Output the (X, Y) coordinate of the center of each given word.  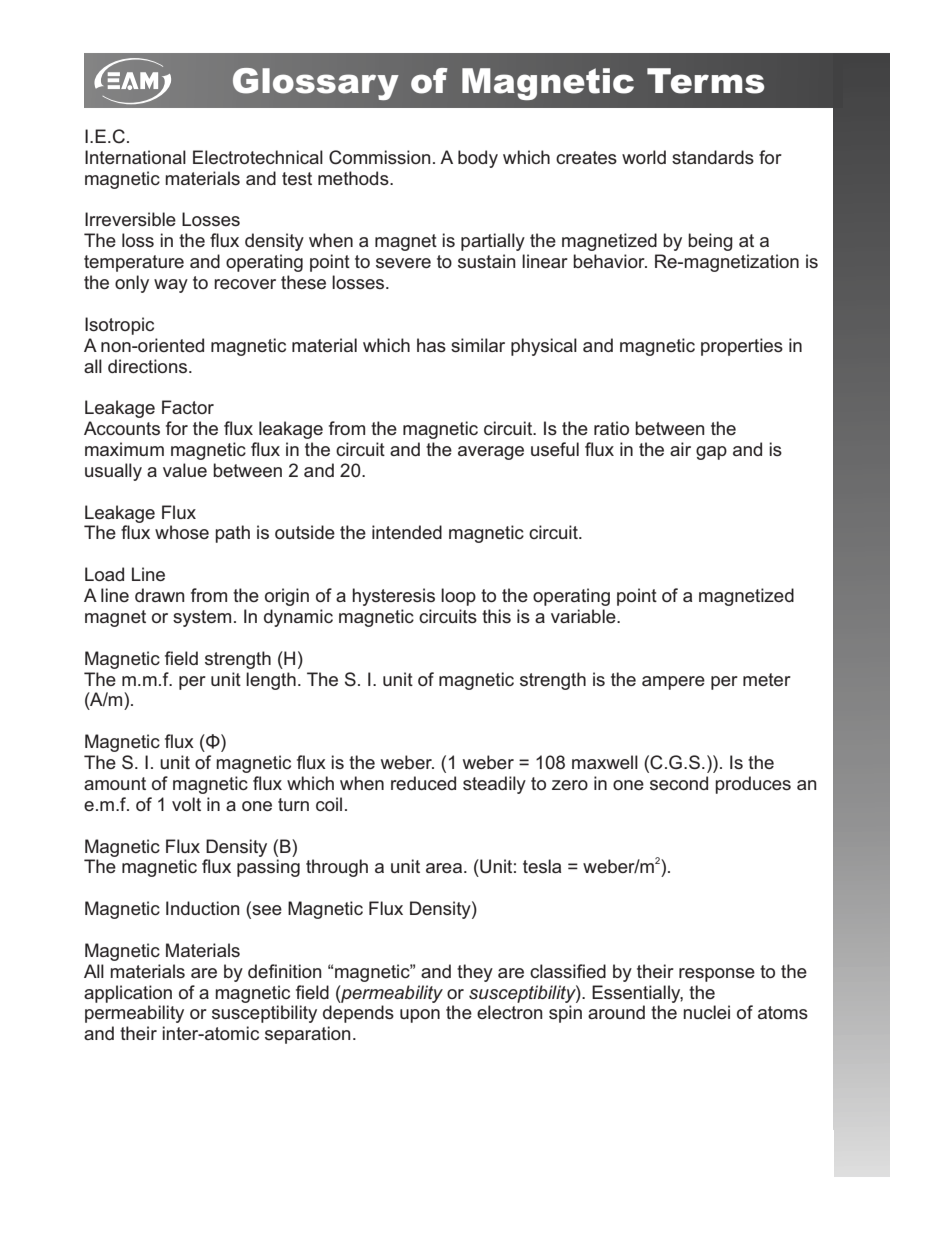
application (128, 994)
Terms (705, 81)
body (478, 159)
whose (182, 532)
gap (711, 453)
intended (407, 532)
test (297, 178)
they (475, 973)
